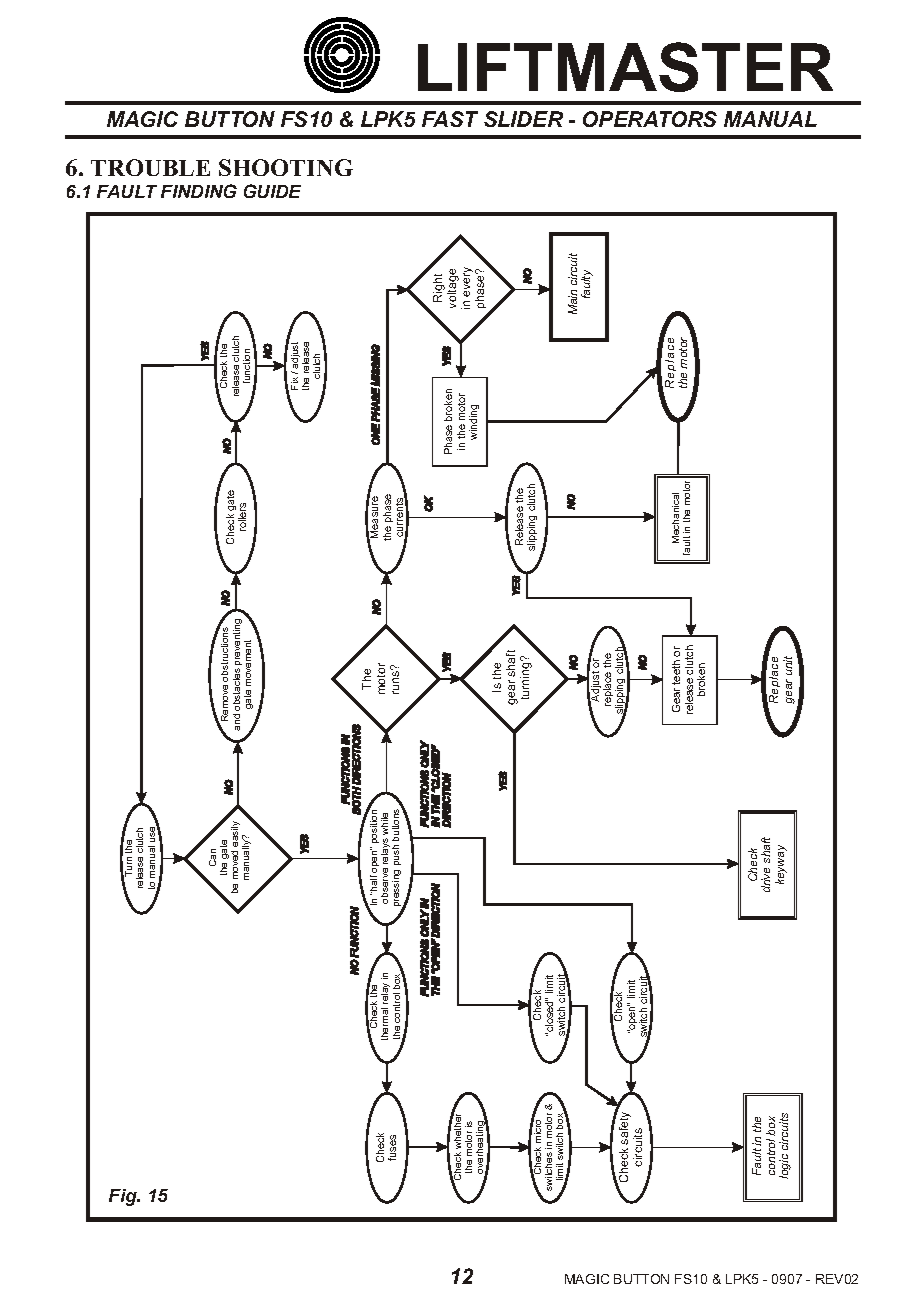  Describe the element at coordinates (272, 191) in the screenshot. I see `GUIDE` at that location.
